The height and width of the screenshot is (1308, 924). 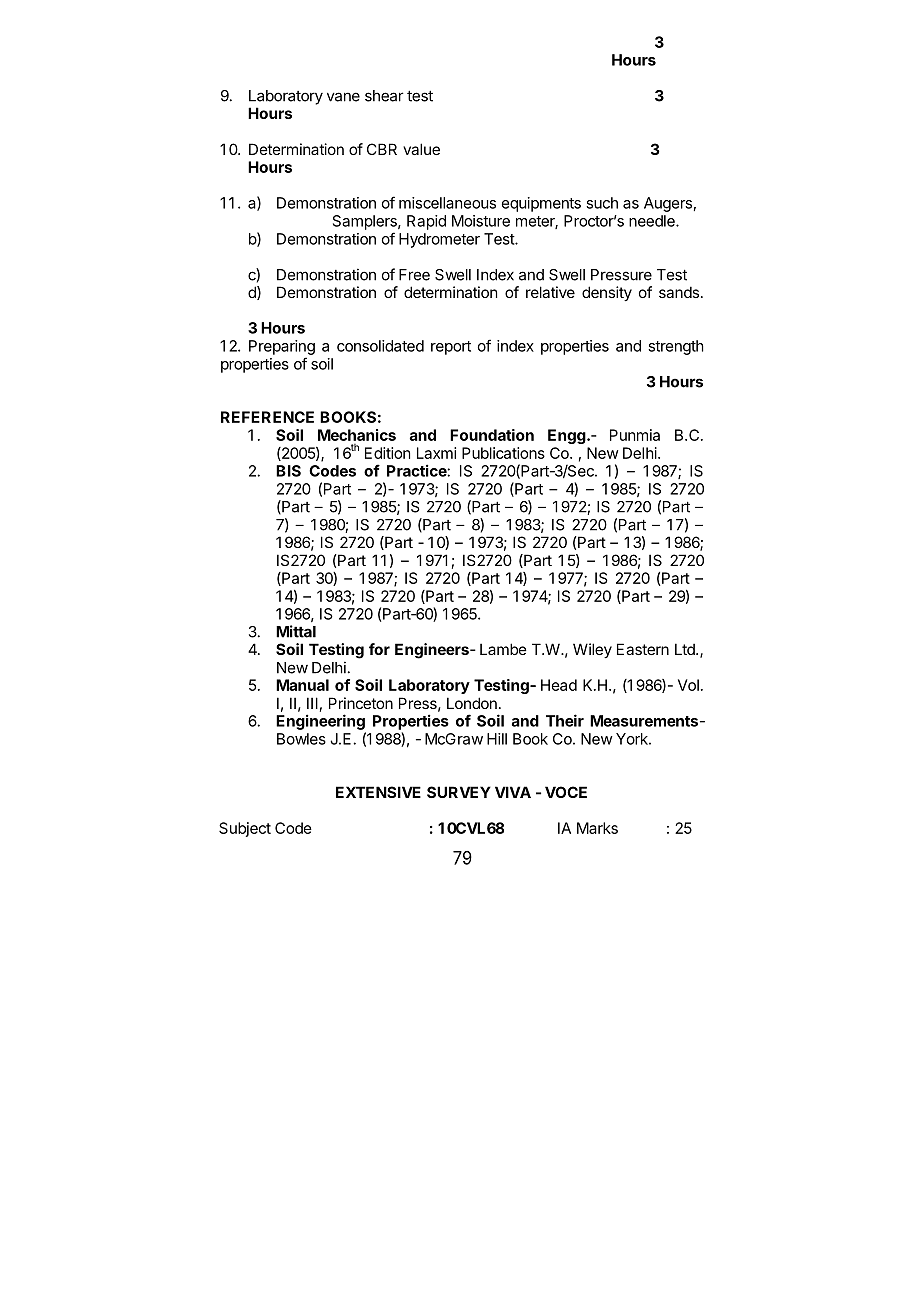 What do you see at coordinates (245, 829) in the screenshot?
I see `Subject` at bounding box center [245, 829].
